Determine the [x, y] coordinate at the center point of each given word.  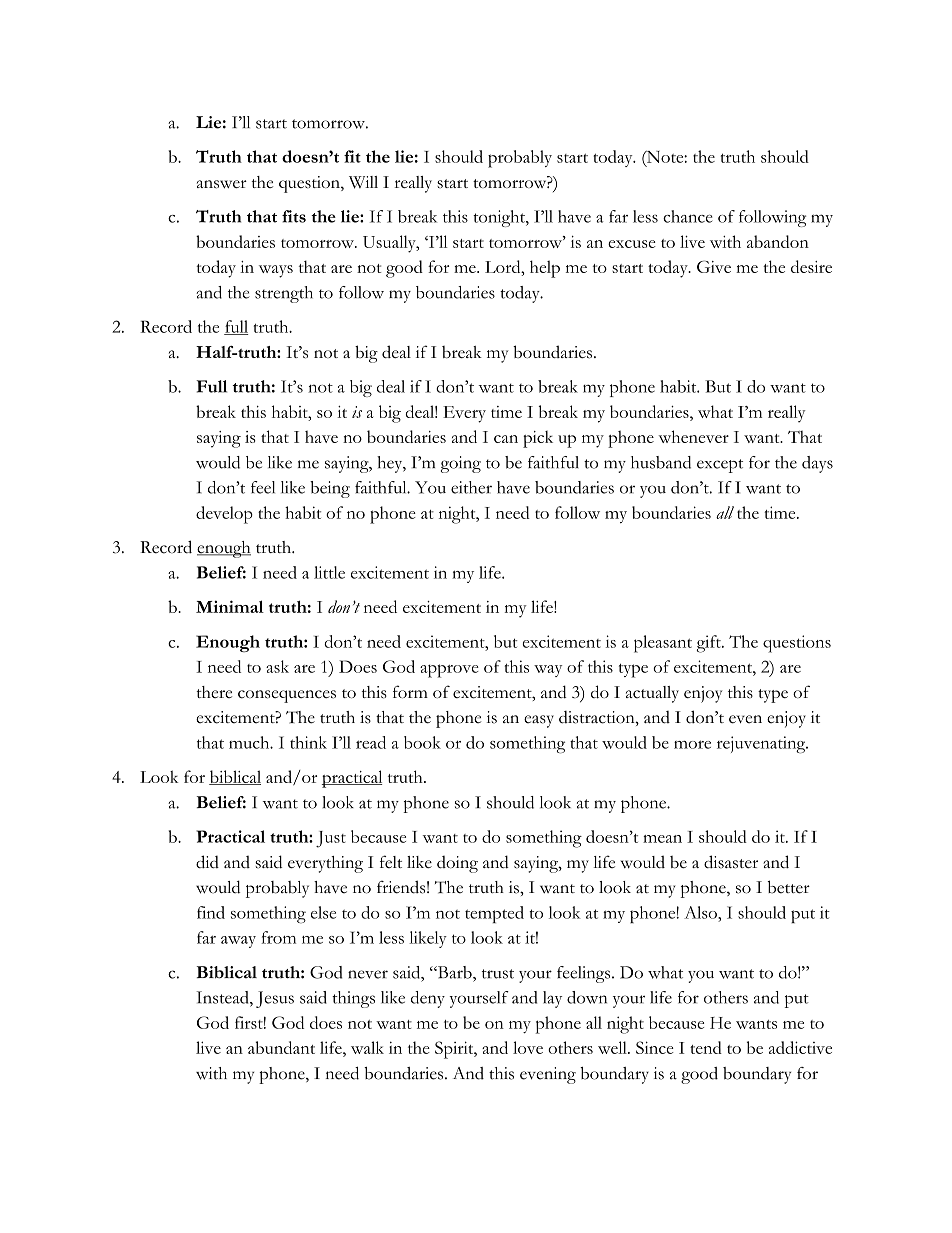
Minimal [230, 606]
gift [710, 644]
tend [706, 1047]
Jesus [275, 999]
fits [294, 216]
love [528, 1047]
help [545, 269]
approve [449, 671]
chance [688, 216]
